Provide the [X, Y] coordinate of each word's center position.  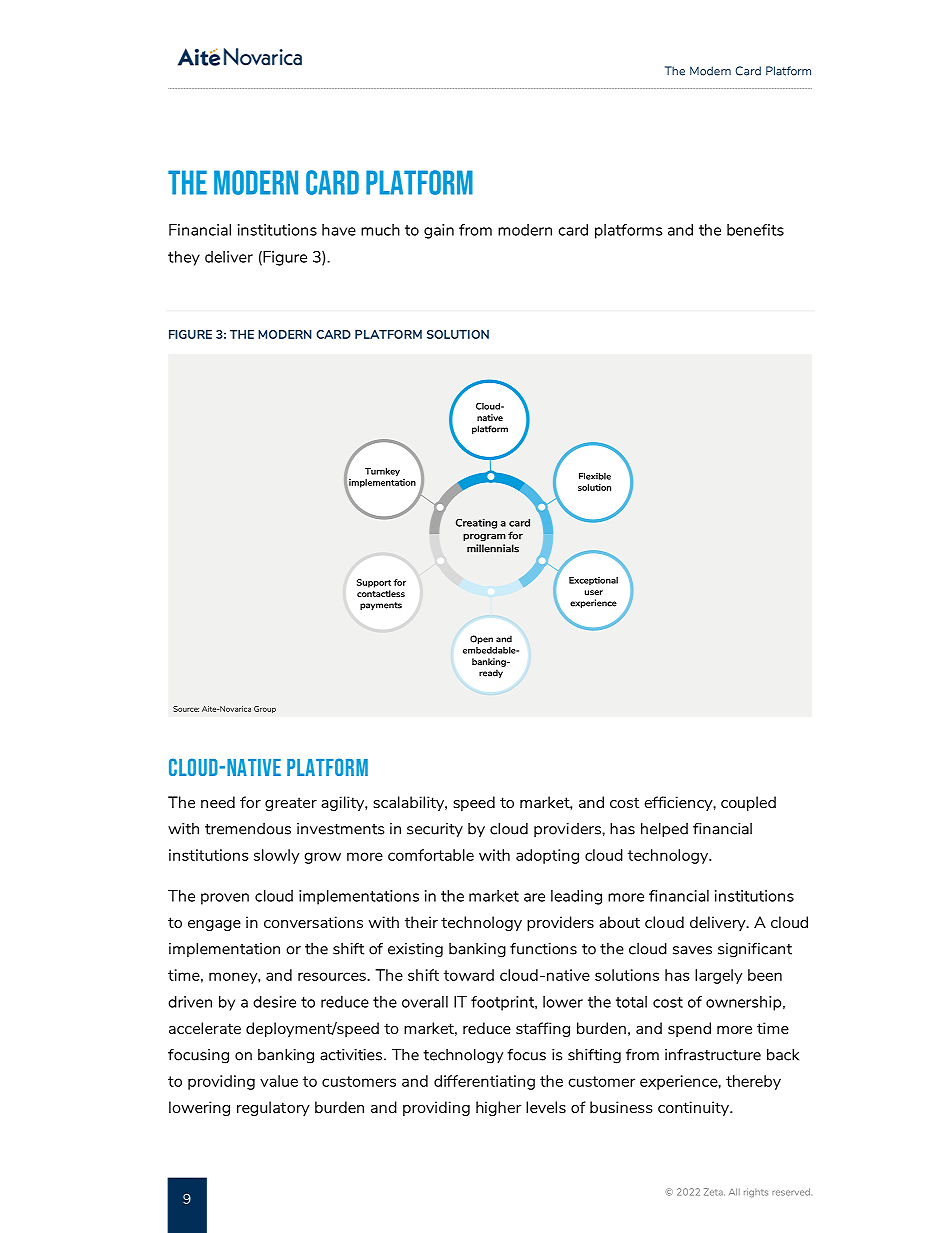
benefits [755, 230]
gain [439, 231]
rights [756, 1192]
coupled [748, 803]
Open [481, 639]
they [184, 258]
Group [265, 709]
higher [498, 1108]
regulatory [273, 1108]
